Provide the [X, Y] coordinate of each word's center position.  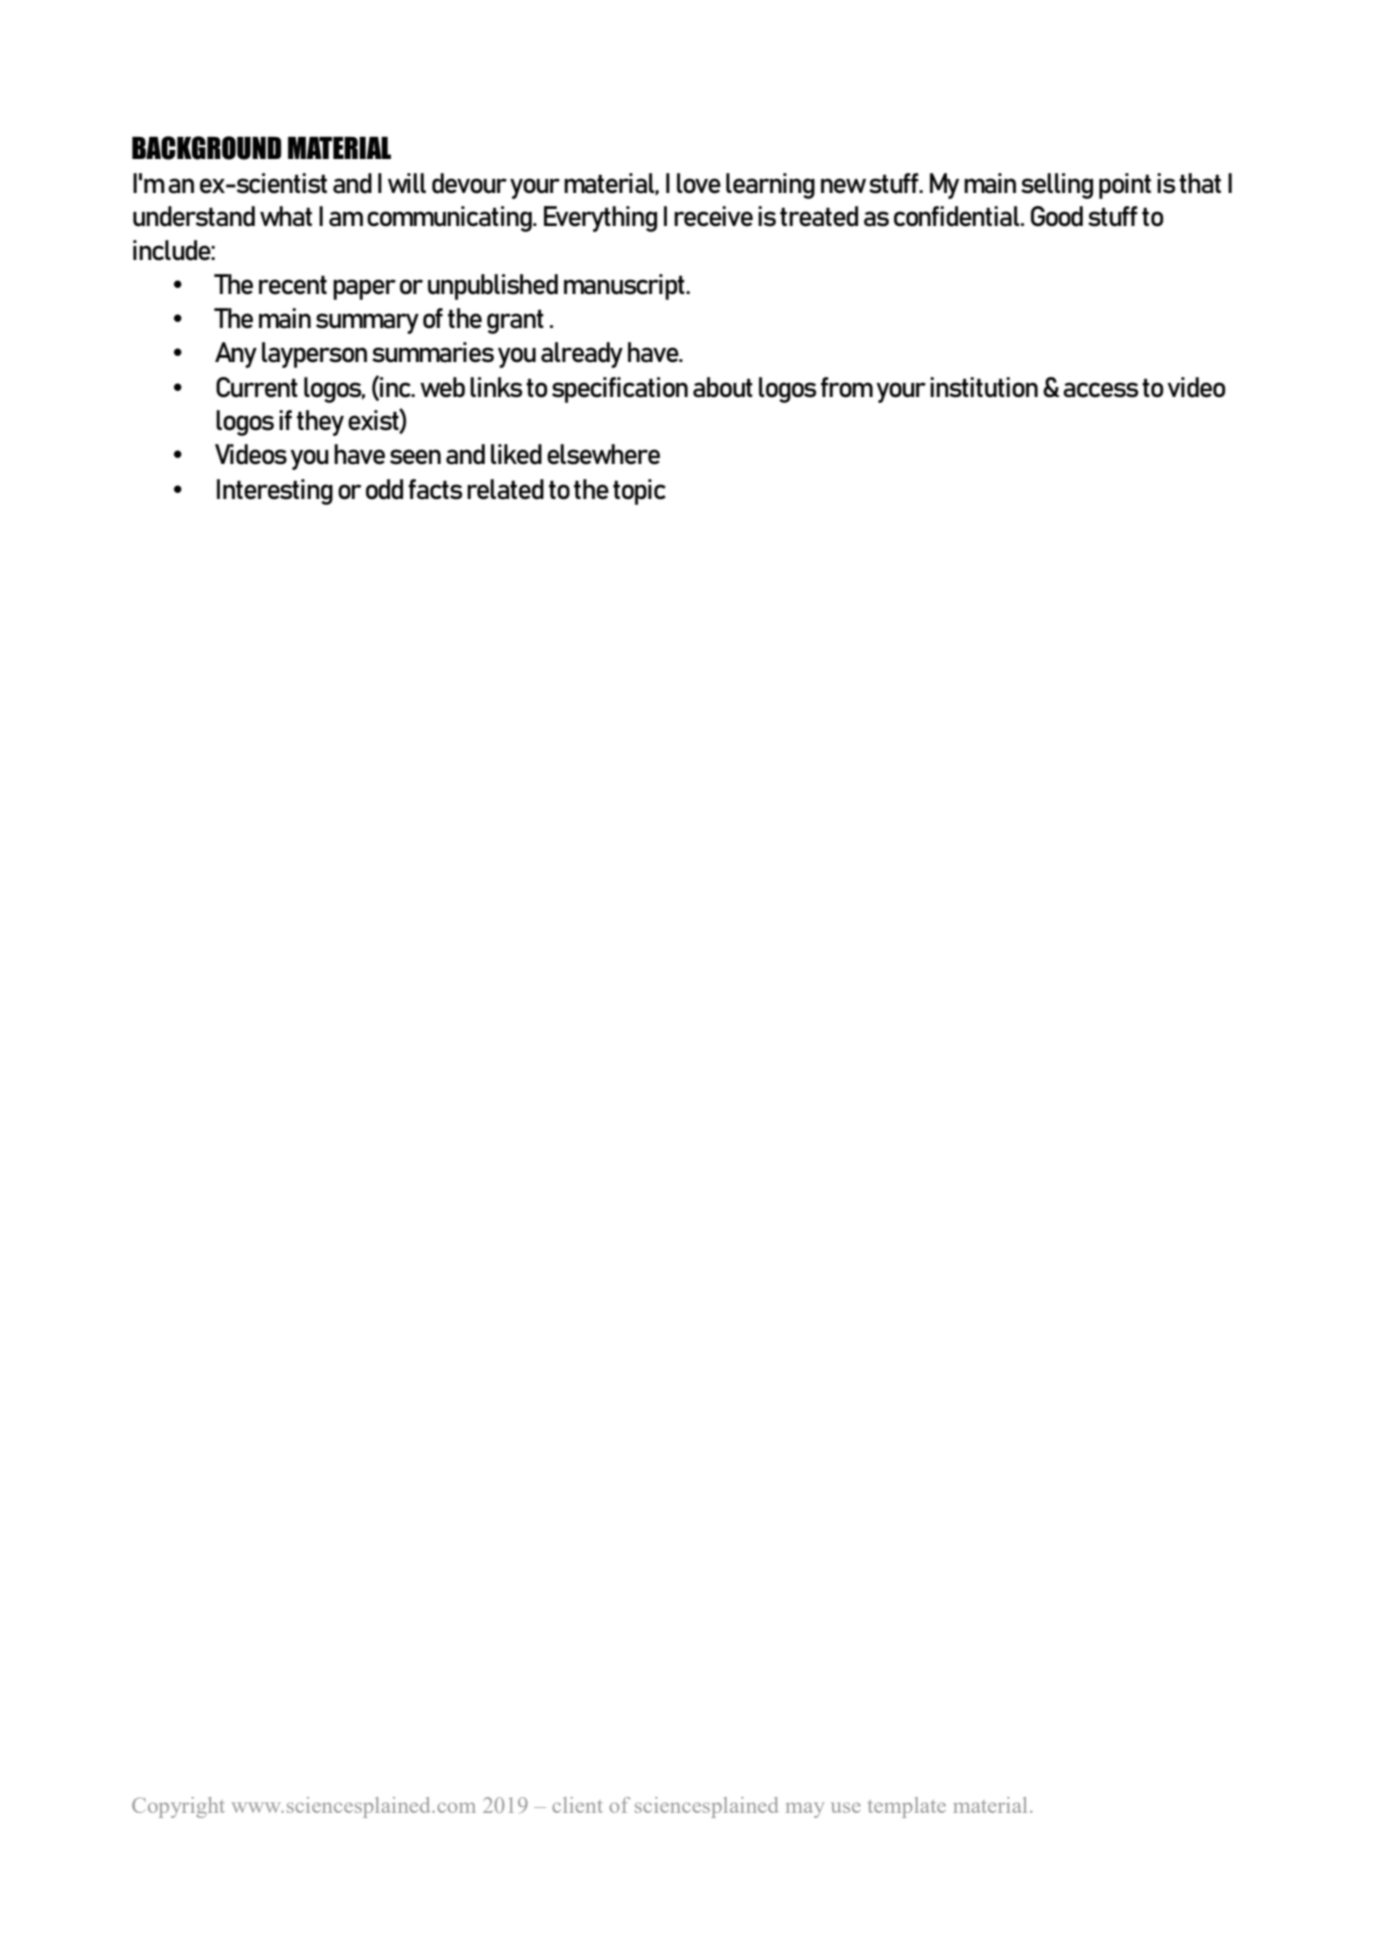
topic [639, 492]
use [846, 1807]
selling [1057, 186]
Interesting [275, 492]
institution [984, 387]
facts [435, 489]
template [907, 1807]
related [505, 489]
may [805, 1810]
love [699, 183]
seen [415, 457]
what [286, 216]
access [1100, 390]
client [577, 1805]
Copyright [178, 1807]
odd [384, 489]
